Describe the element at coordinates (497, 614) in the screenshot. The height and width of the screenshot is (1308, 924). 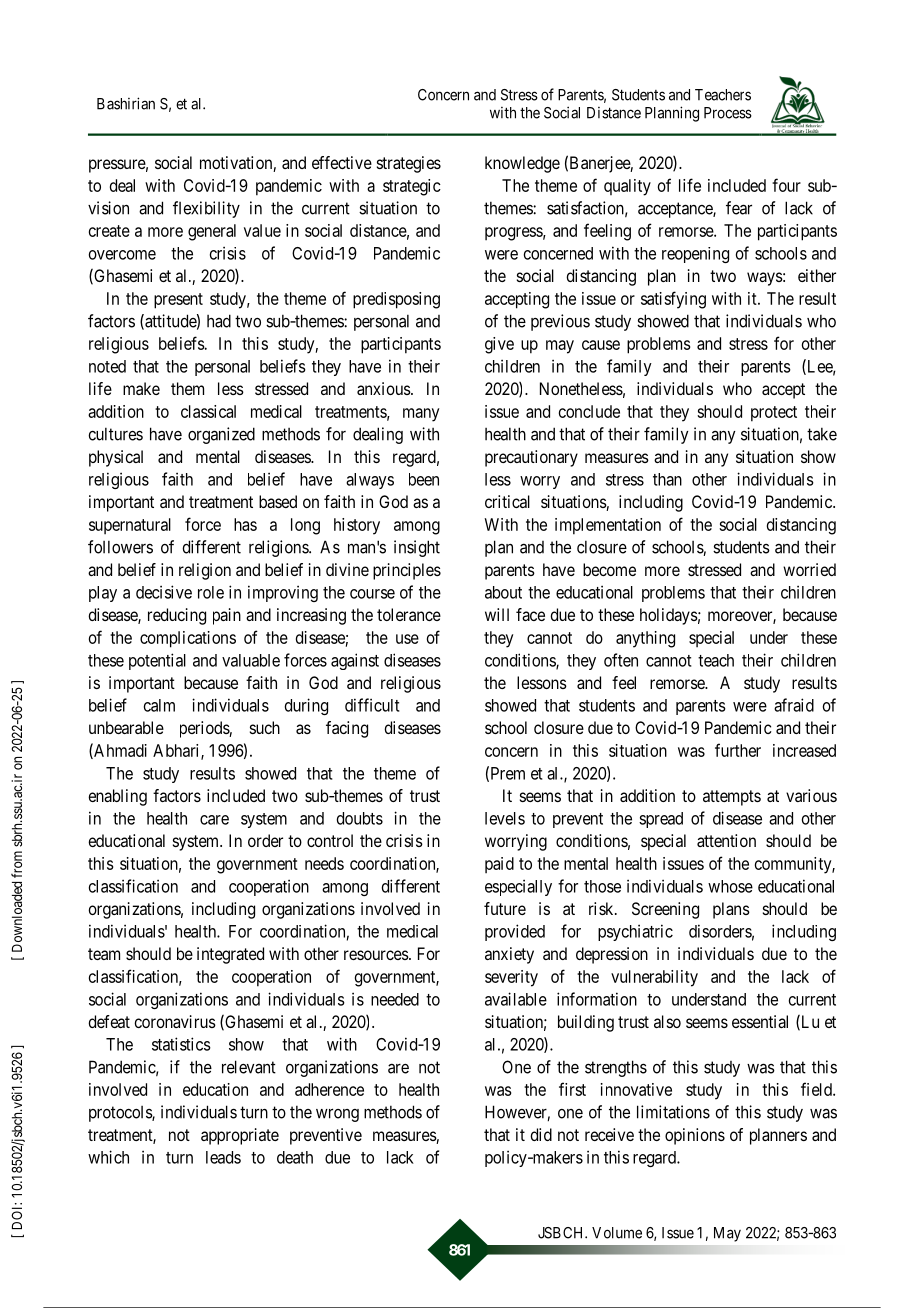
I see `will` at that location.
